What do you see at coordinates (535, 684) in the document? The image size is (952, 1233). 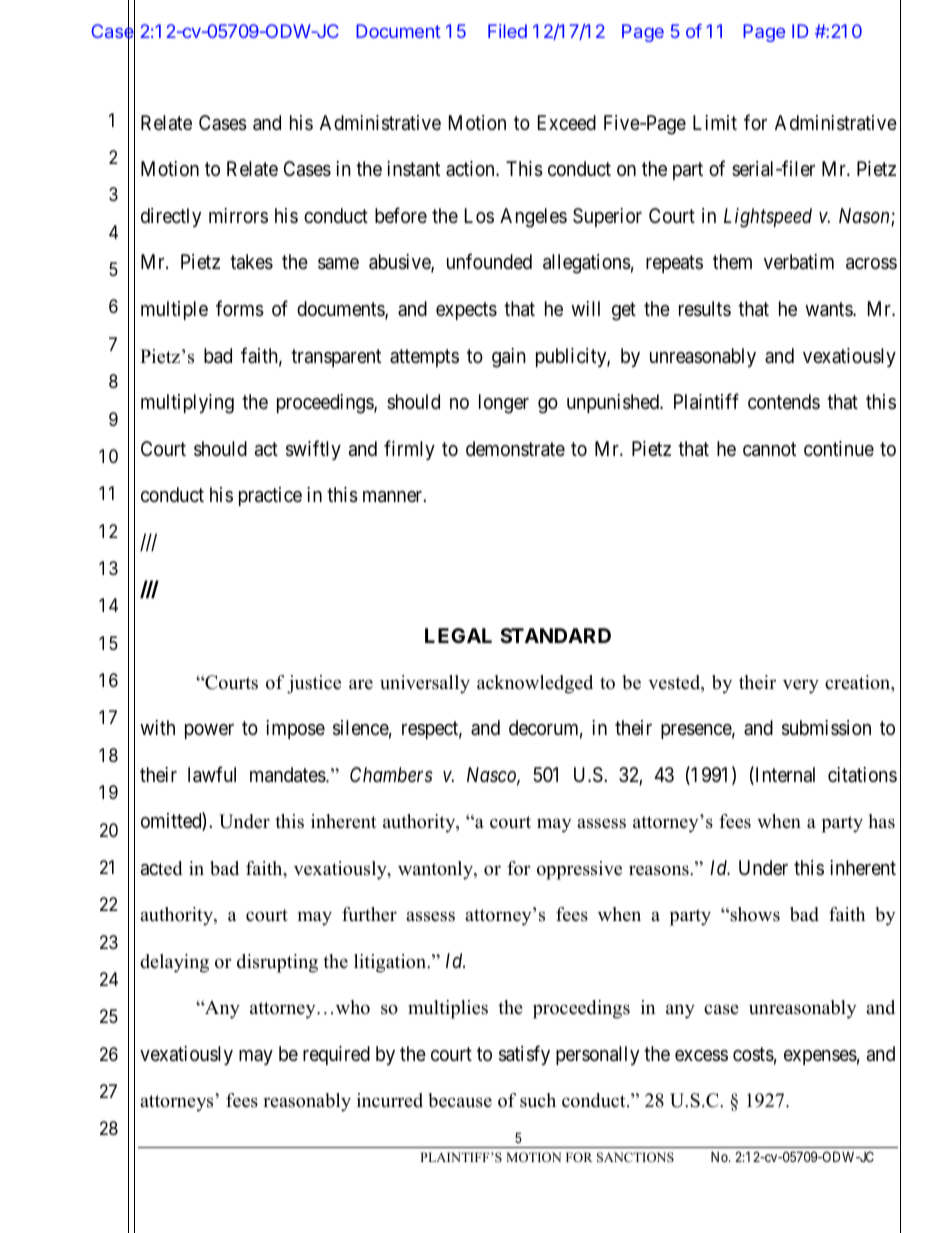 I see `acknowledged` at bounding box center [535, 684].
